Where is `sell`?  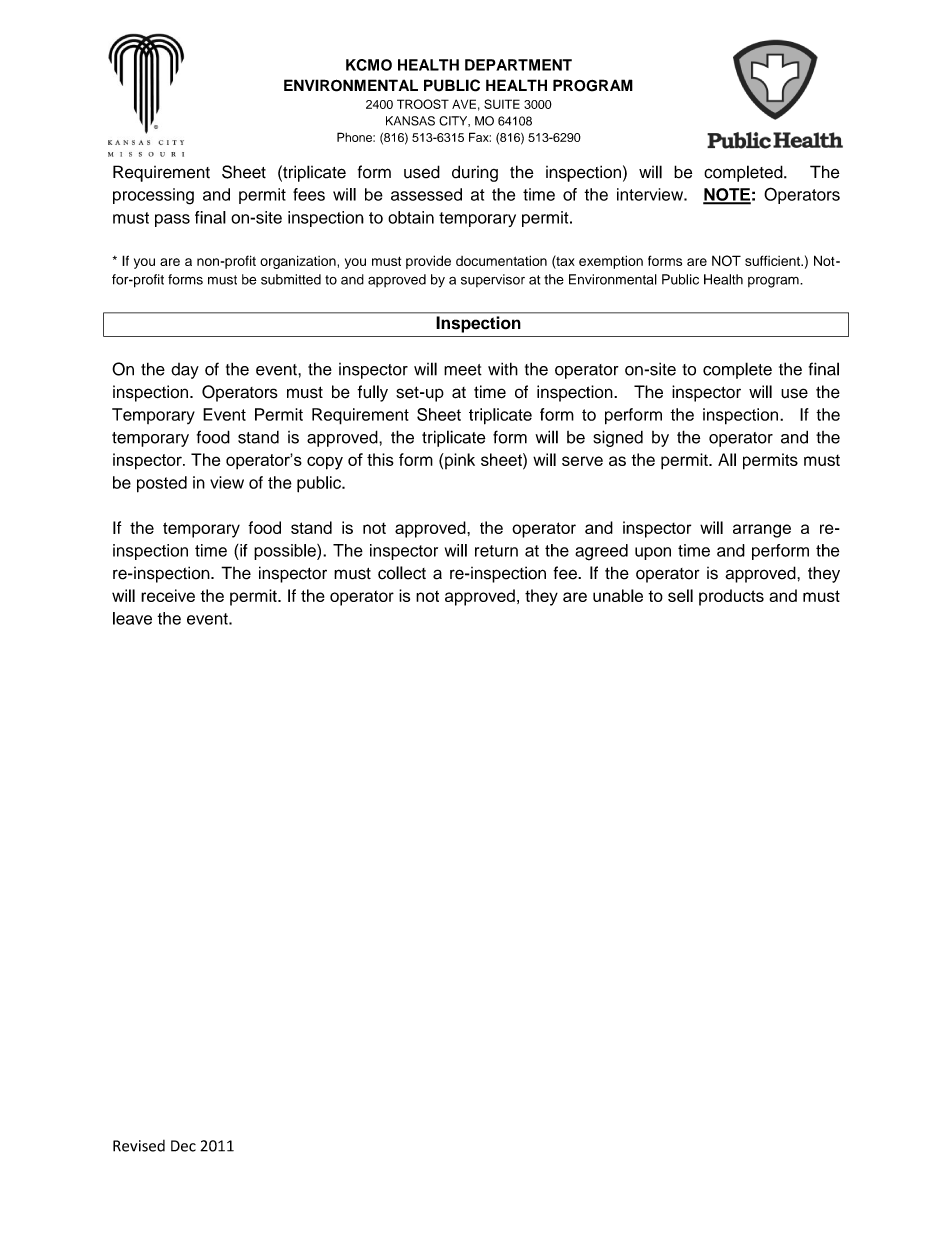 sell is located at coordinates (680, 595).
